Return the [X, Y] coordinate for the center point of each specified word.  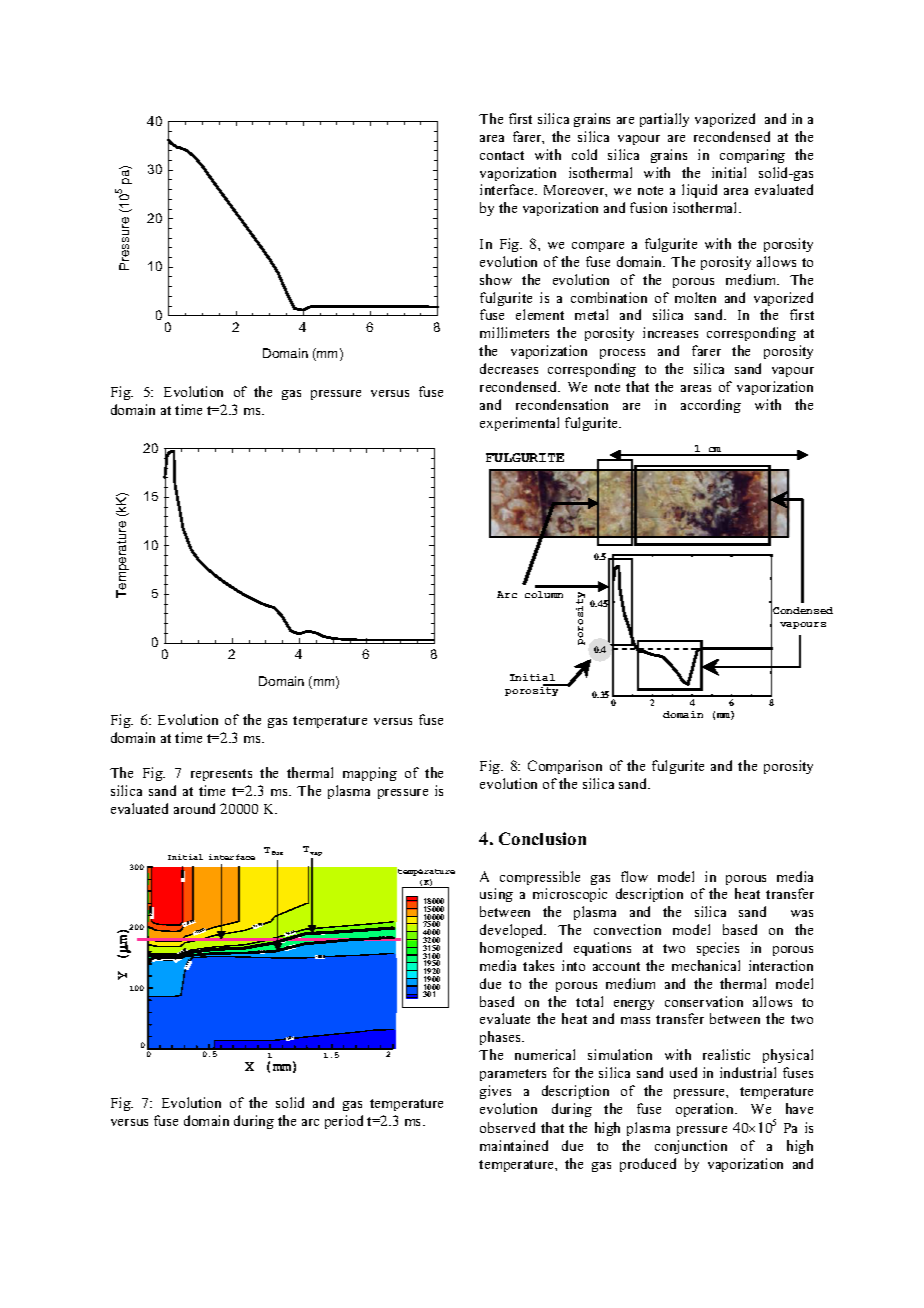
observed [507, 1127]
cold [584, 154]
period [344, 1122]
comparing [752, 156]
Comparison [565, 767]
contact [502, 155]
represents [221, 775]
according [711, 406]
